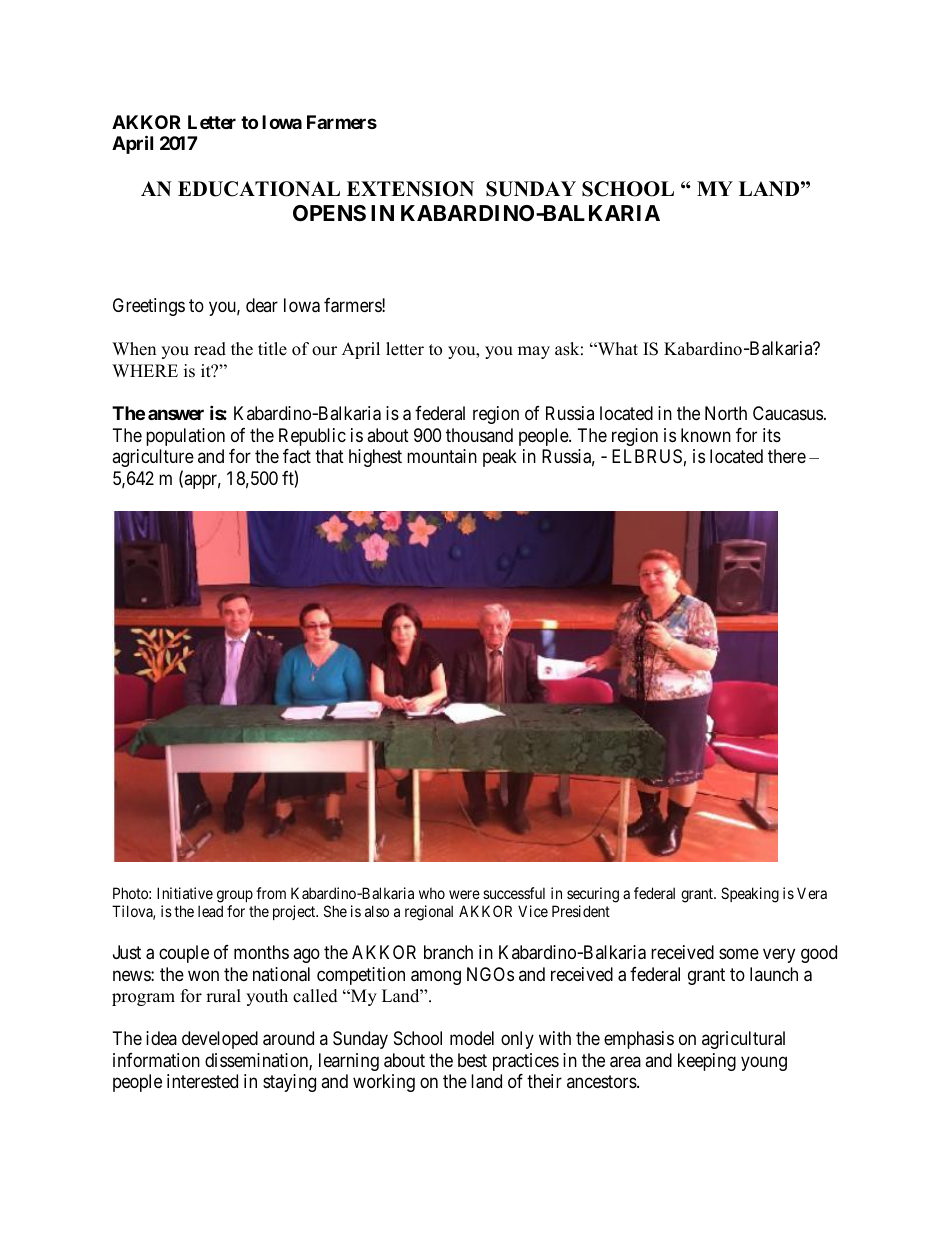  I want to click on were, so click(464, 894).
